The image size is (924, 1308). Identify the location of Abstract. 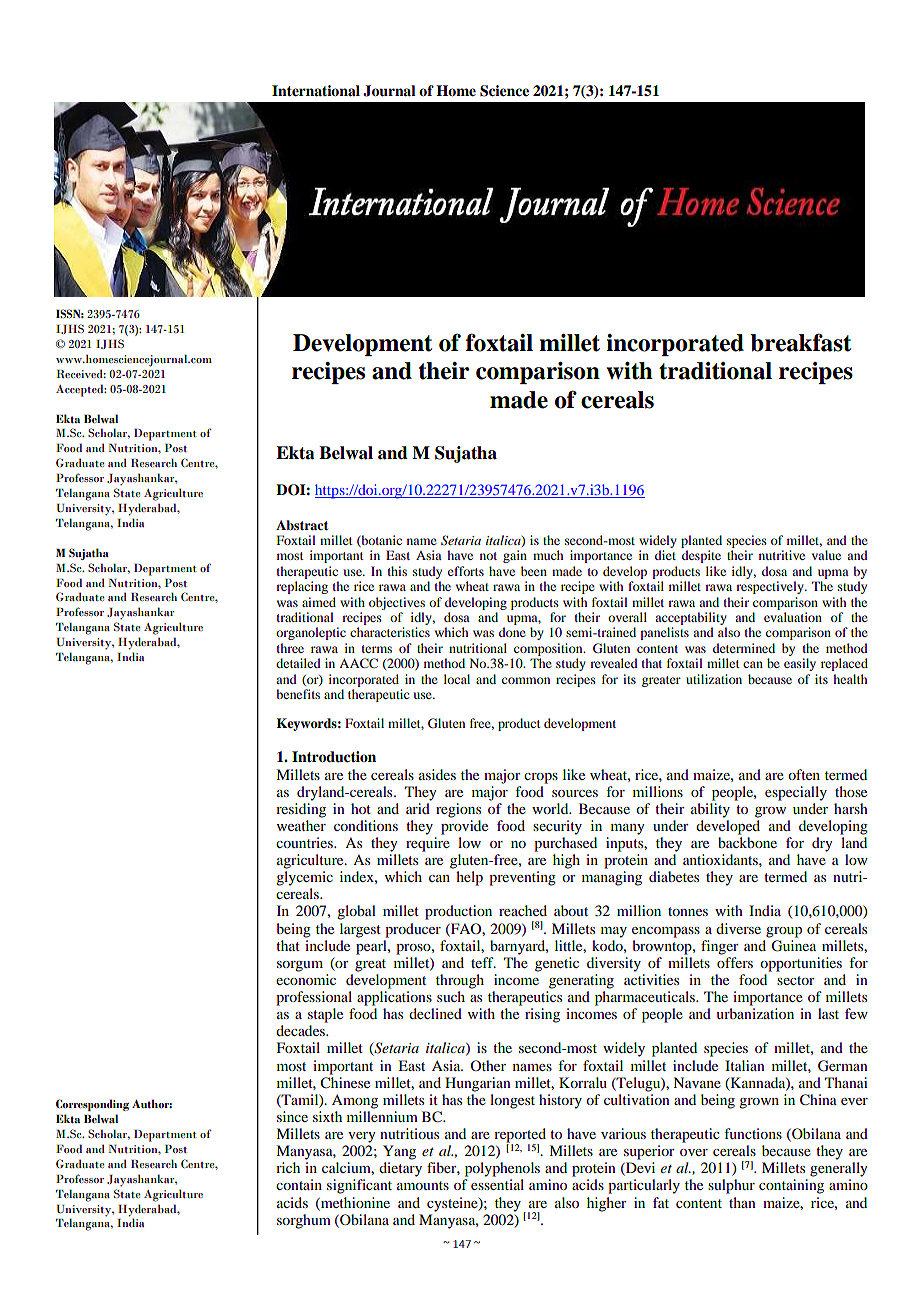
(302, 525).
